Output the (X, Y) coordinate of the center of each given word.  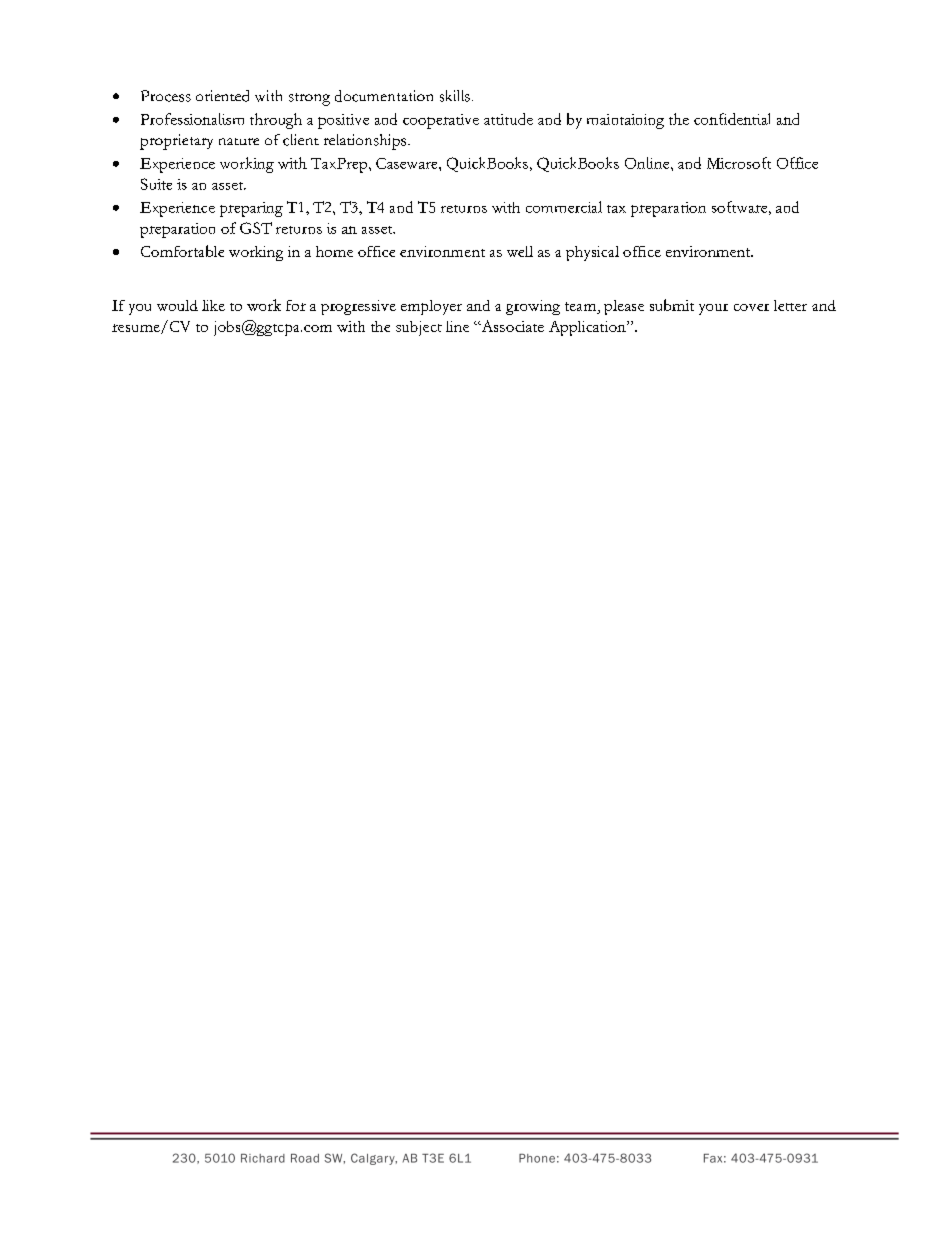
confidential (732, 119)
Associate (511, 326)
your (713, 309)
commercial (564, 207)
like (213, 305)
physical (592, 253)
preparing (251, 209)
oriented (222, 96)
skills (455, 96)
